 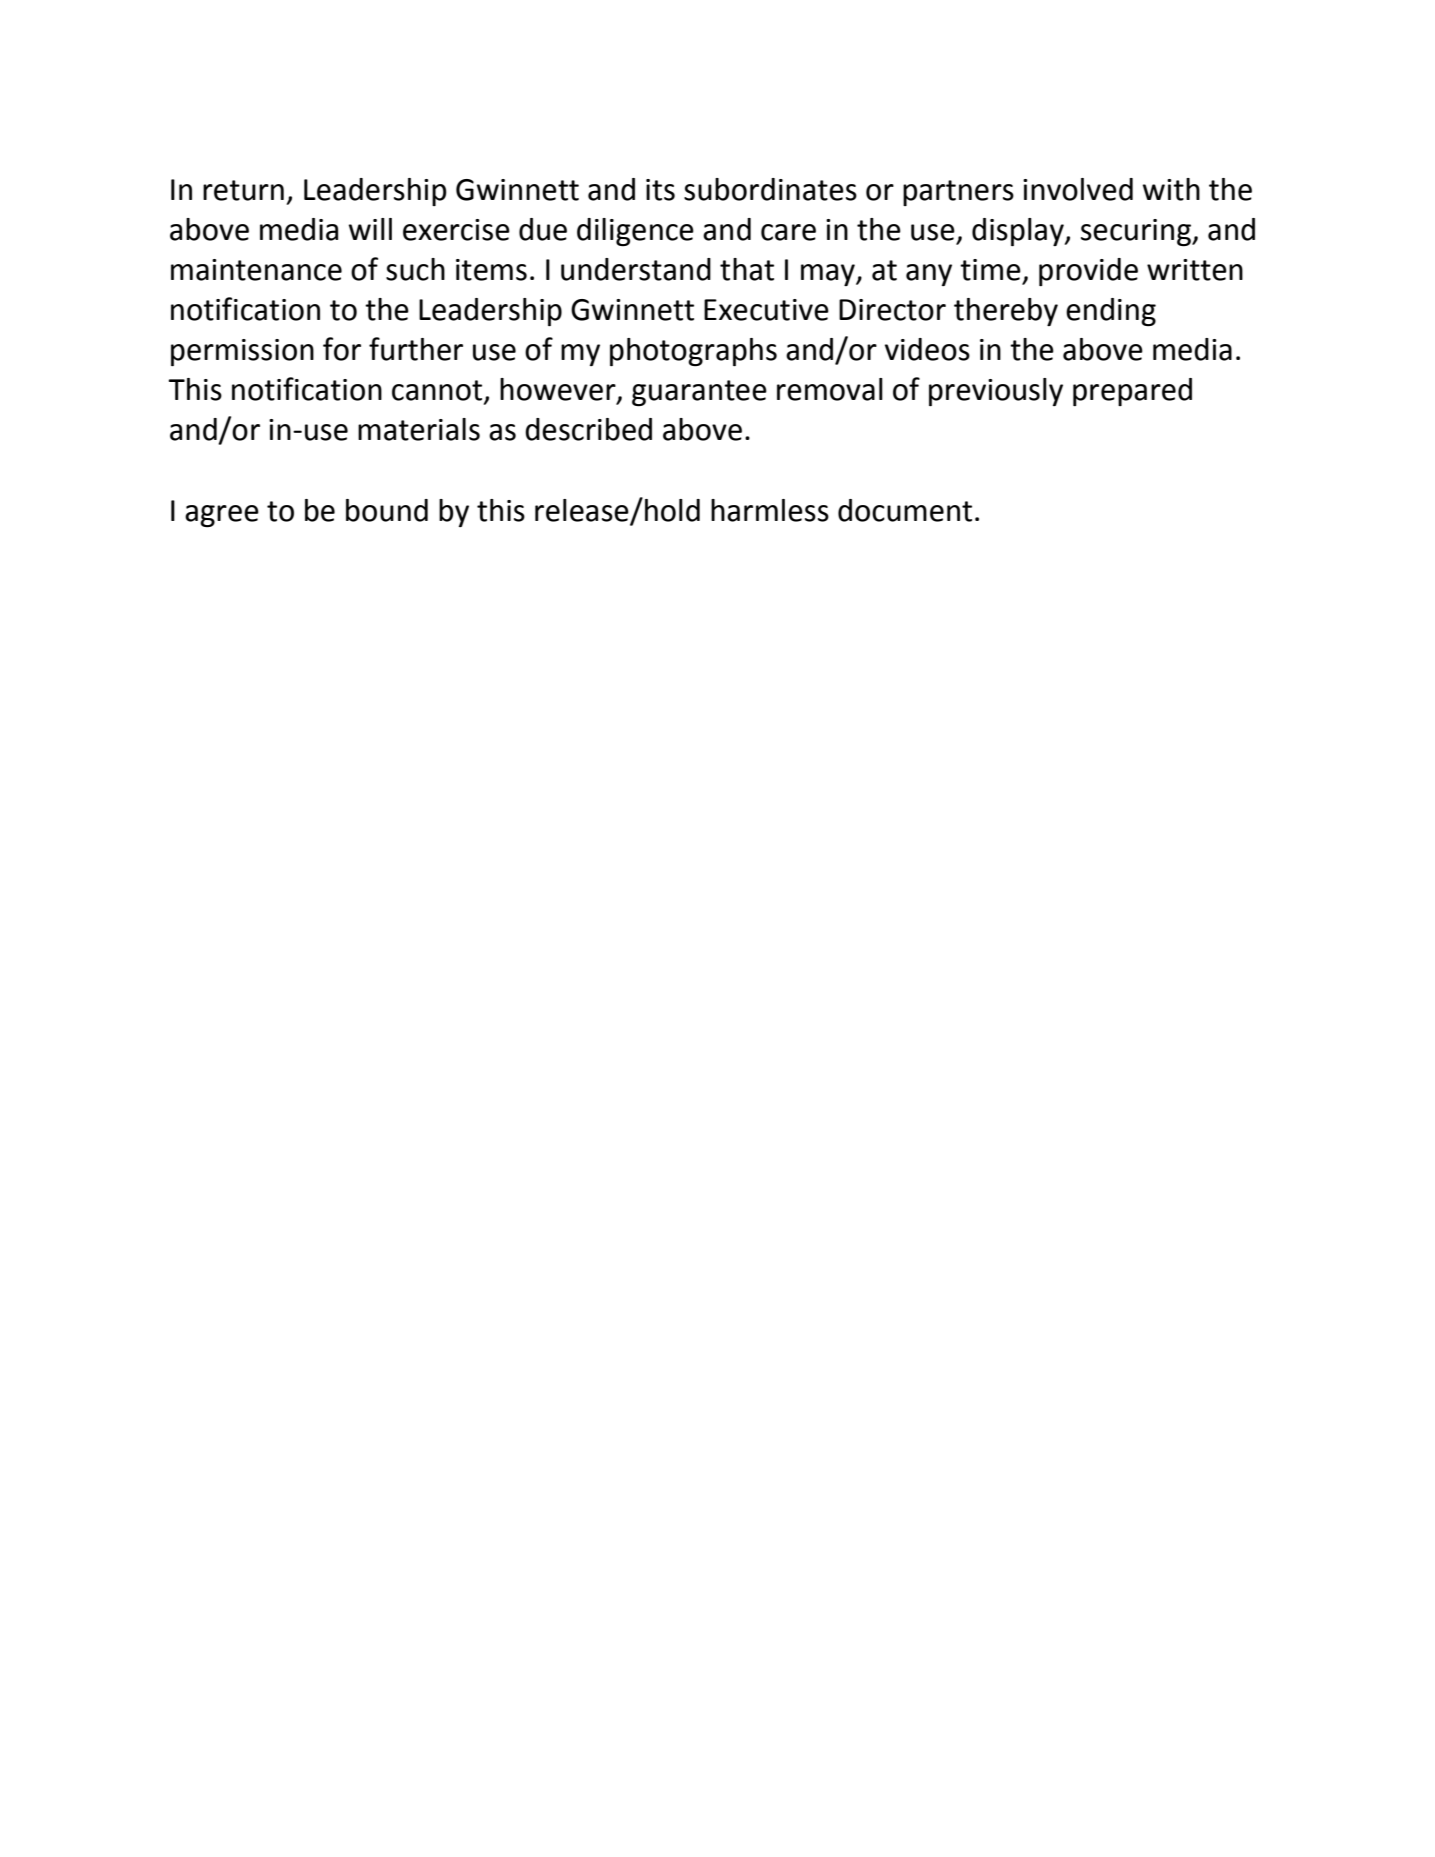 What do you see at coordinates (747, 269) in the screenshot?
I see `that` at bounding box center [747, 269].
